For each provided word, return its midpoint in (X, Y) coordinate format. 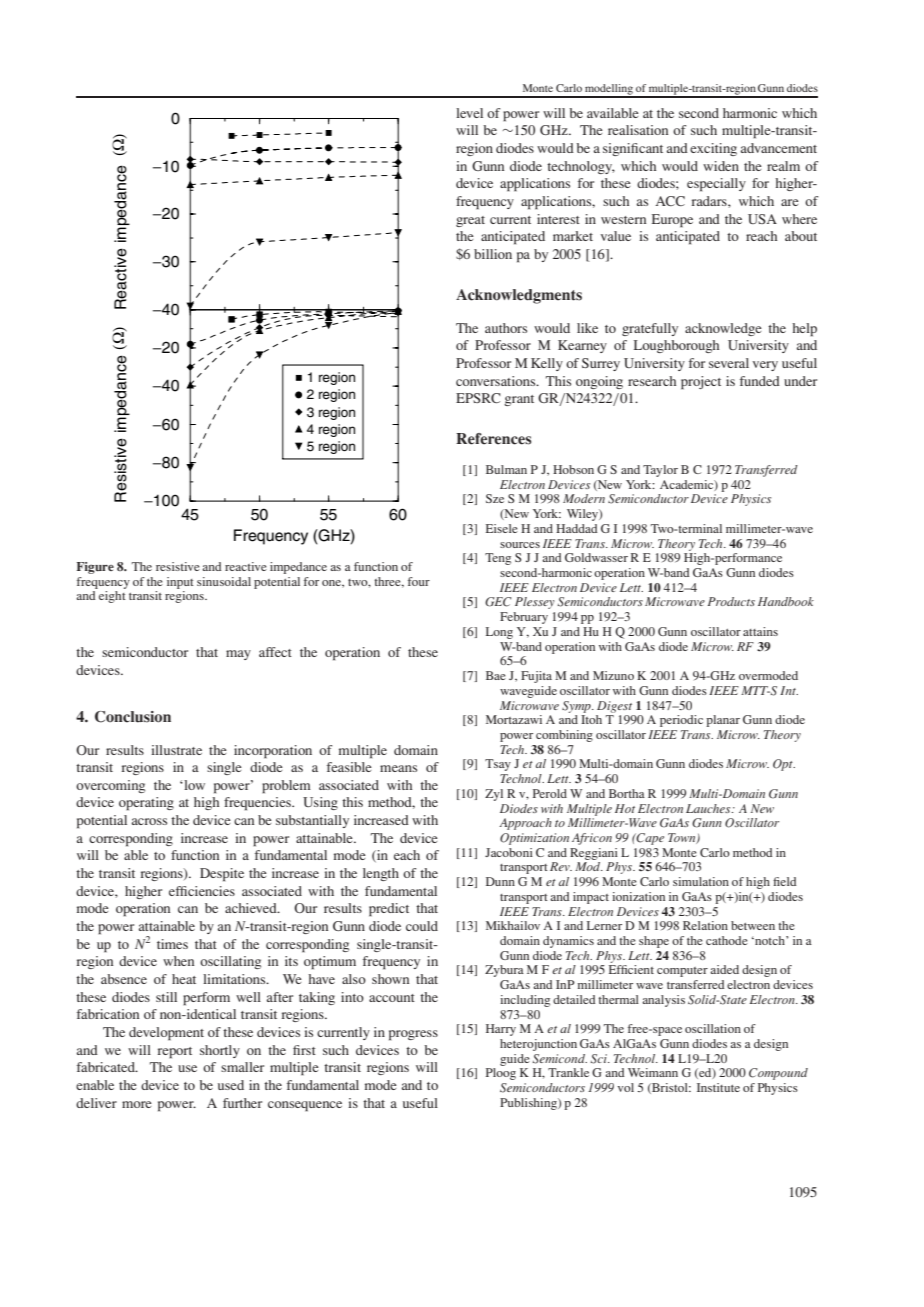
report (175, 1053)
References (493, 439)
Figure (95, 568)
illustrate (176, 750)
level (469, 113)
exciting (713, 149)
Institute (718, 1087)
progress (413, 1035)
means (398, 768)
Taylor (660, 471)
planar (723, 721)
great (470, 221)
